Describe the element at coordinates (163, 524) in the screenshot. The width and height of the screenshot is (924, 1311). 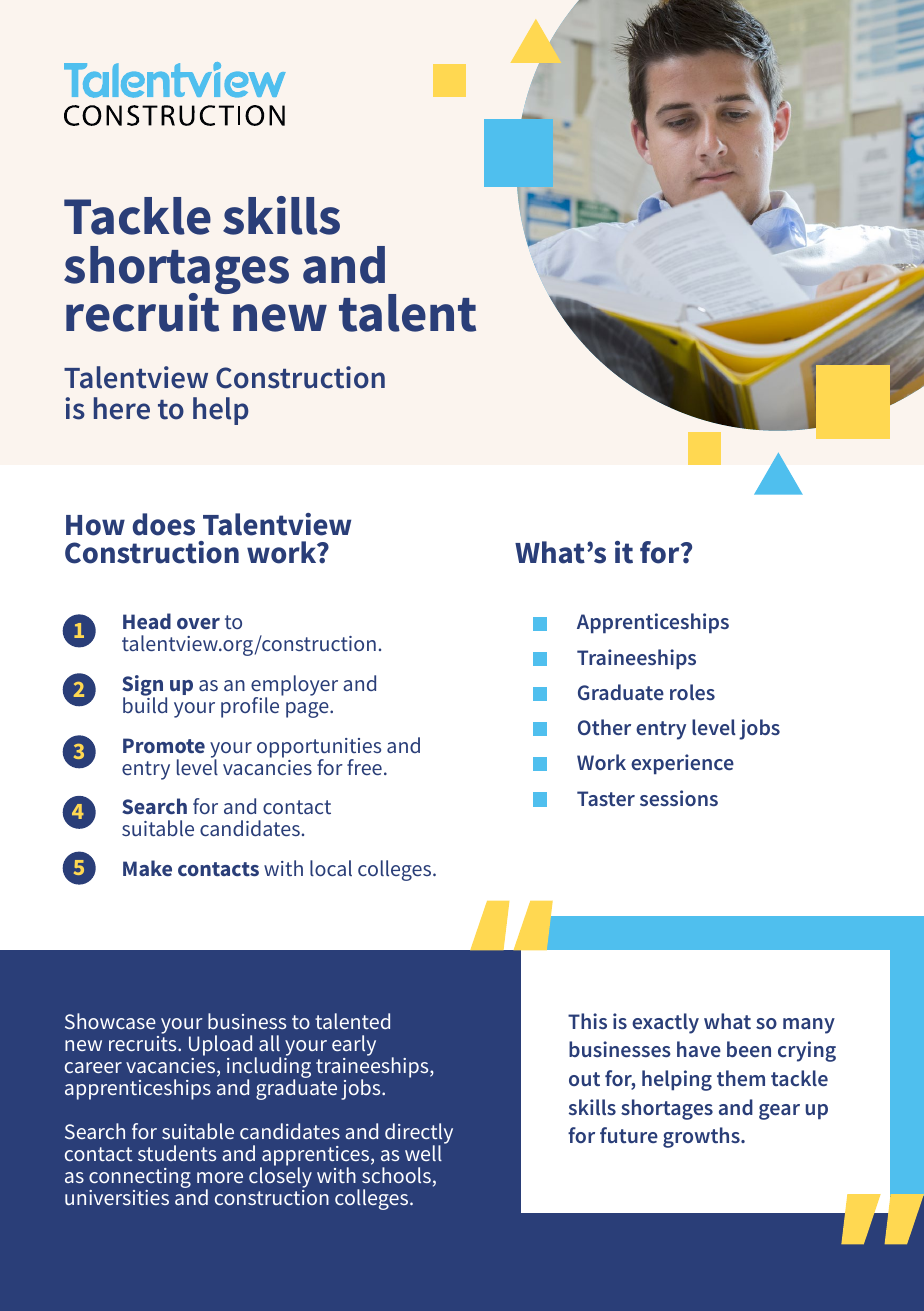
I see `does` at that location.
